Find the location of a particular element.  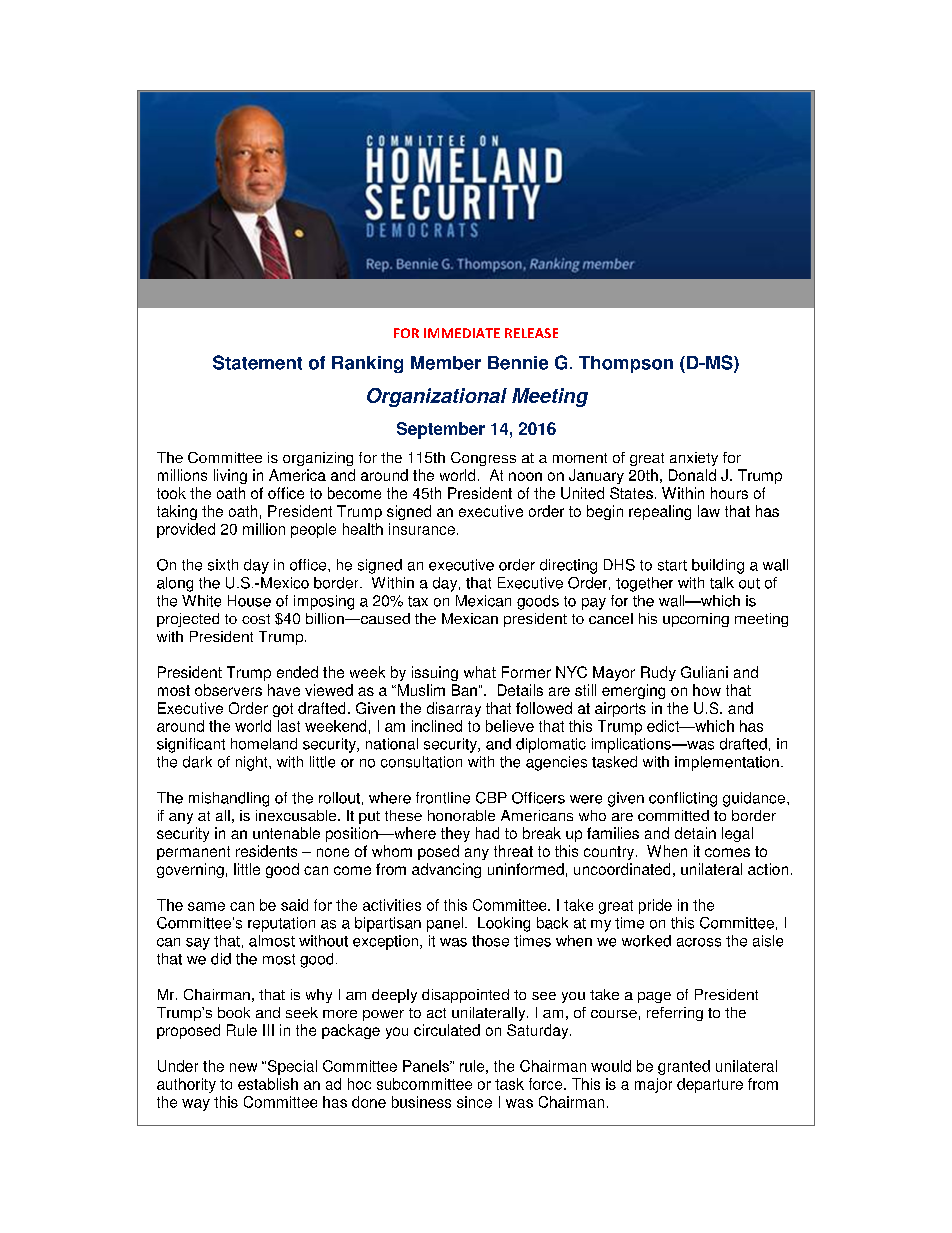

Thompson is located at coordinates (626, 364).
